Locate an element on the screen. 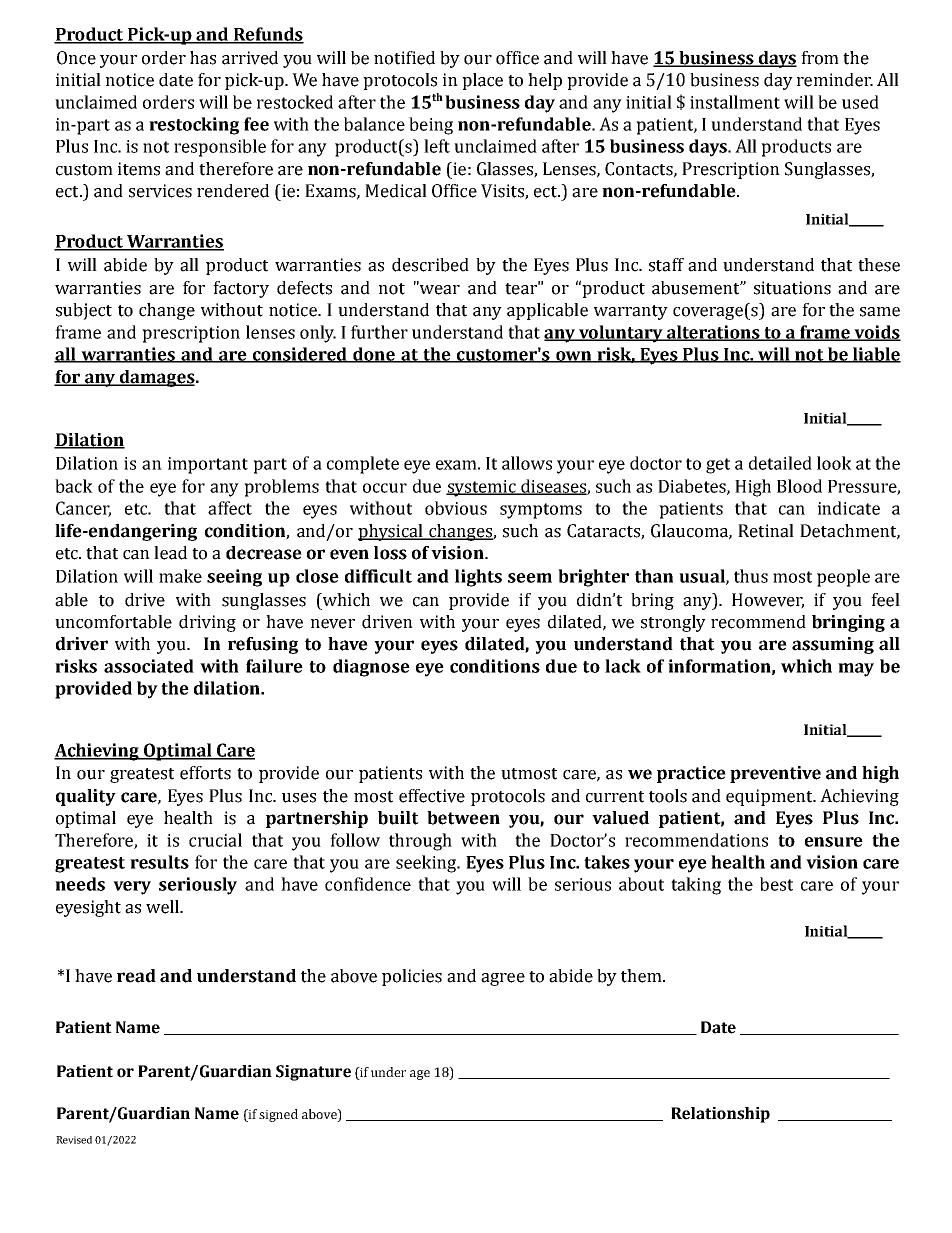  lights is located at coordinates (478, 578).
